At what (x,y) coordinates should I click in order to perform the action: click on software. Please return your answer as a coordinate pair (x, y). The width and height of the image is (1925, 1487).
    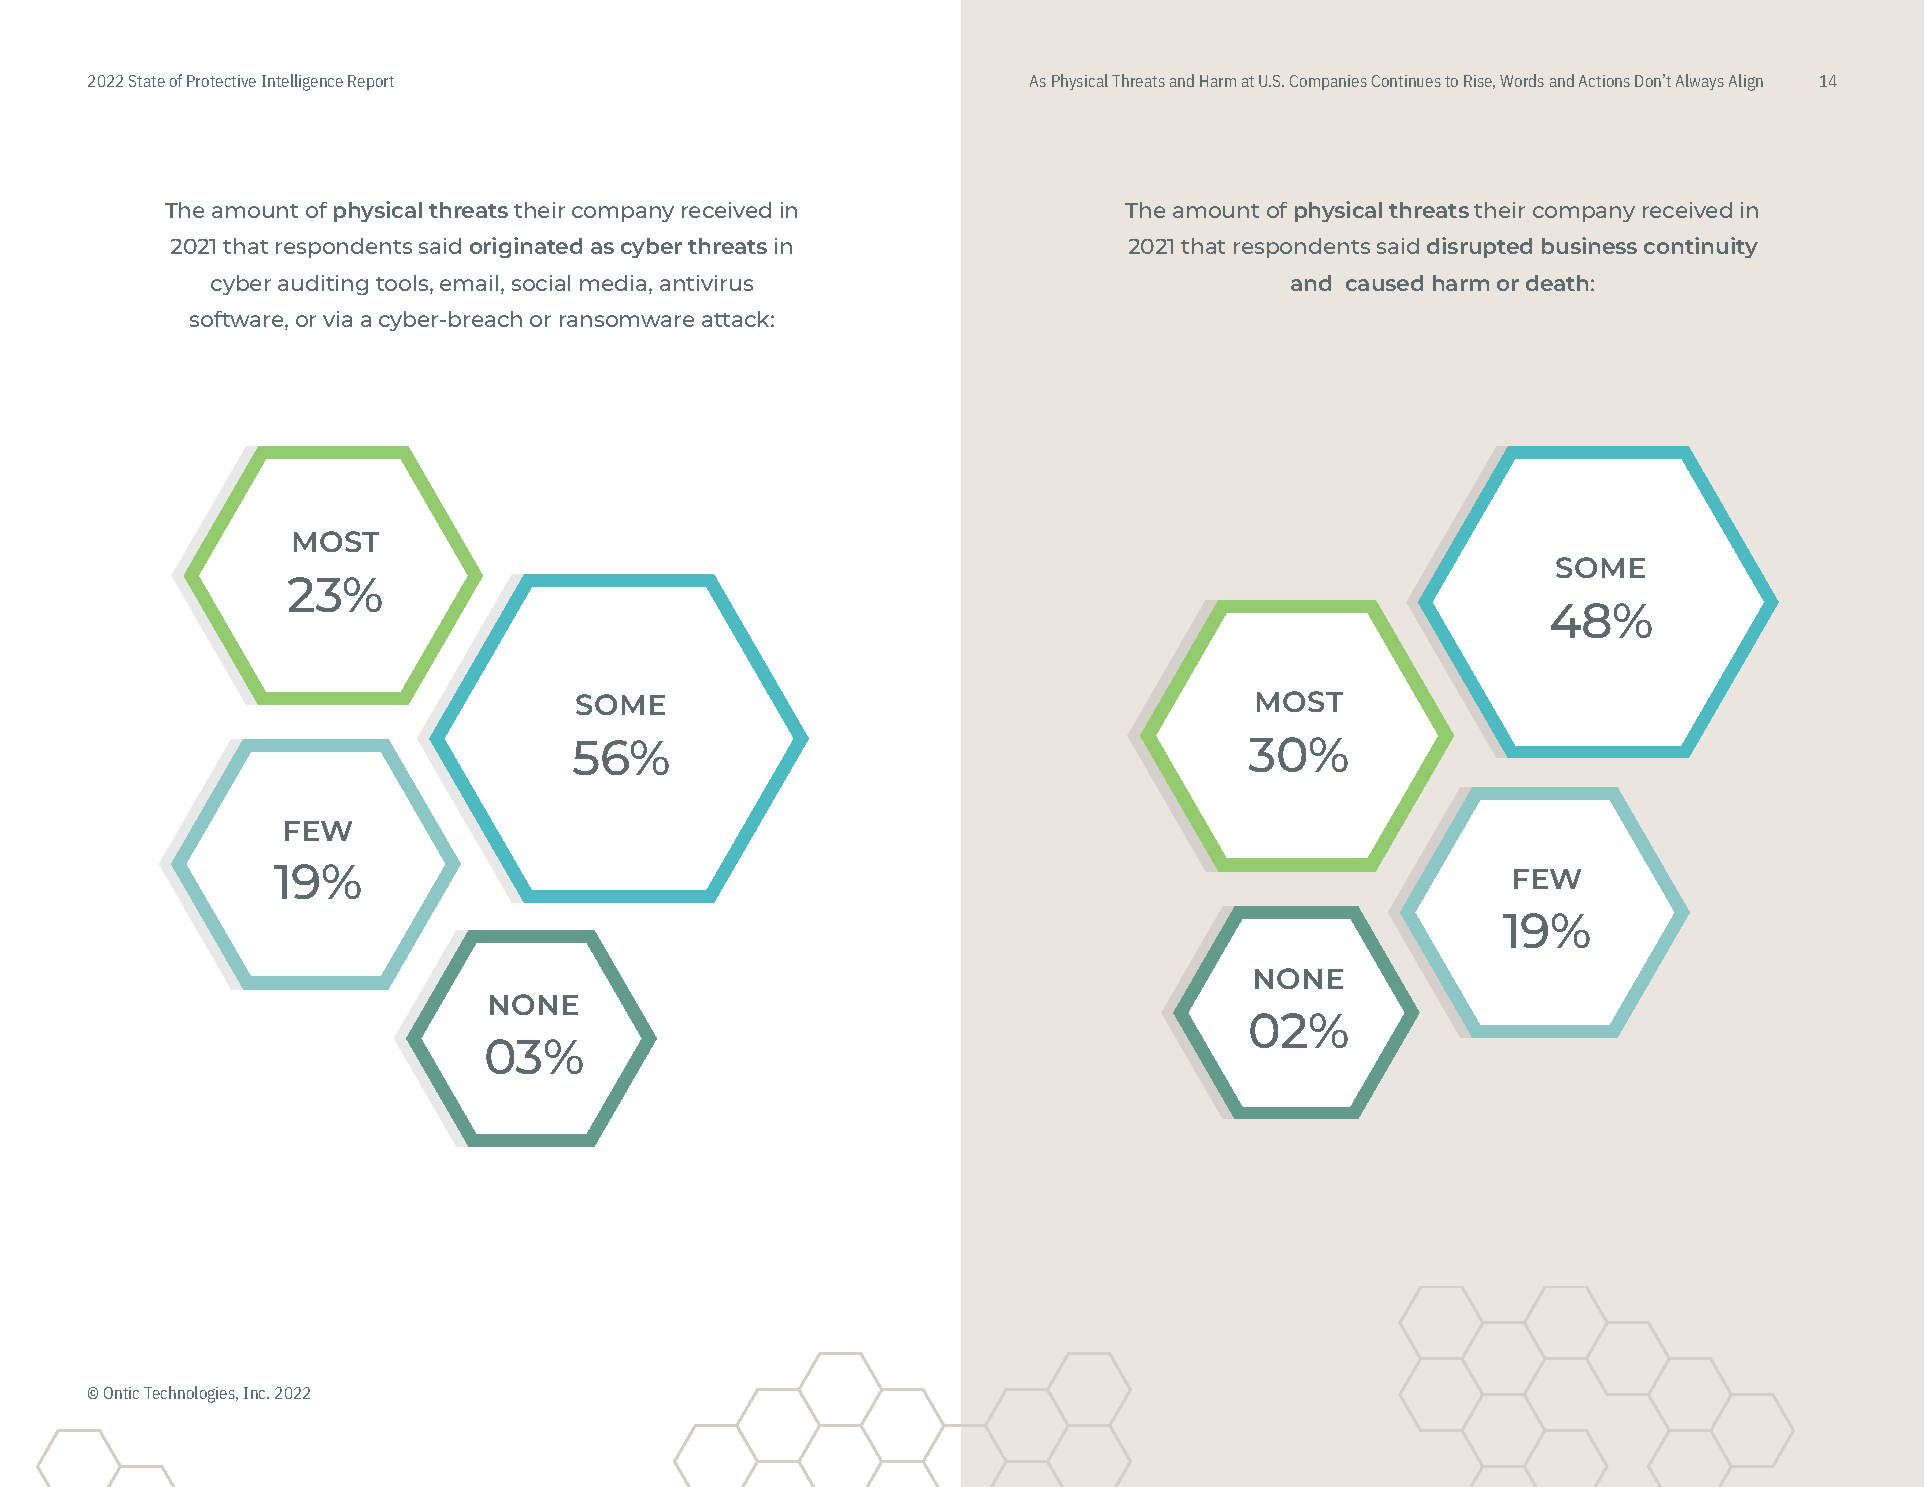
    Looking at the image, I should click on (238, 320).
